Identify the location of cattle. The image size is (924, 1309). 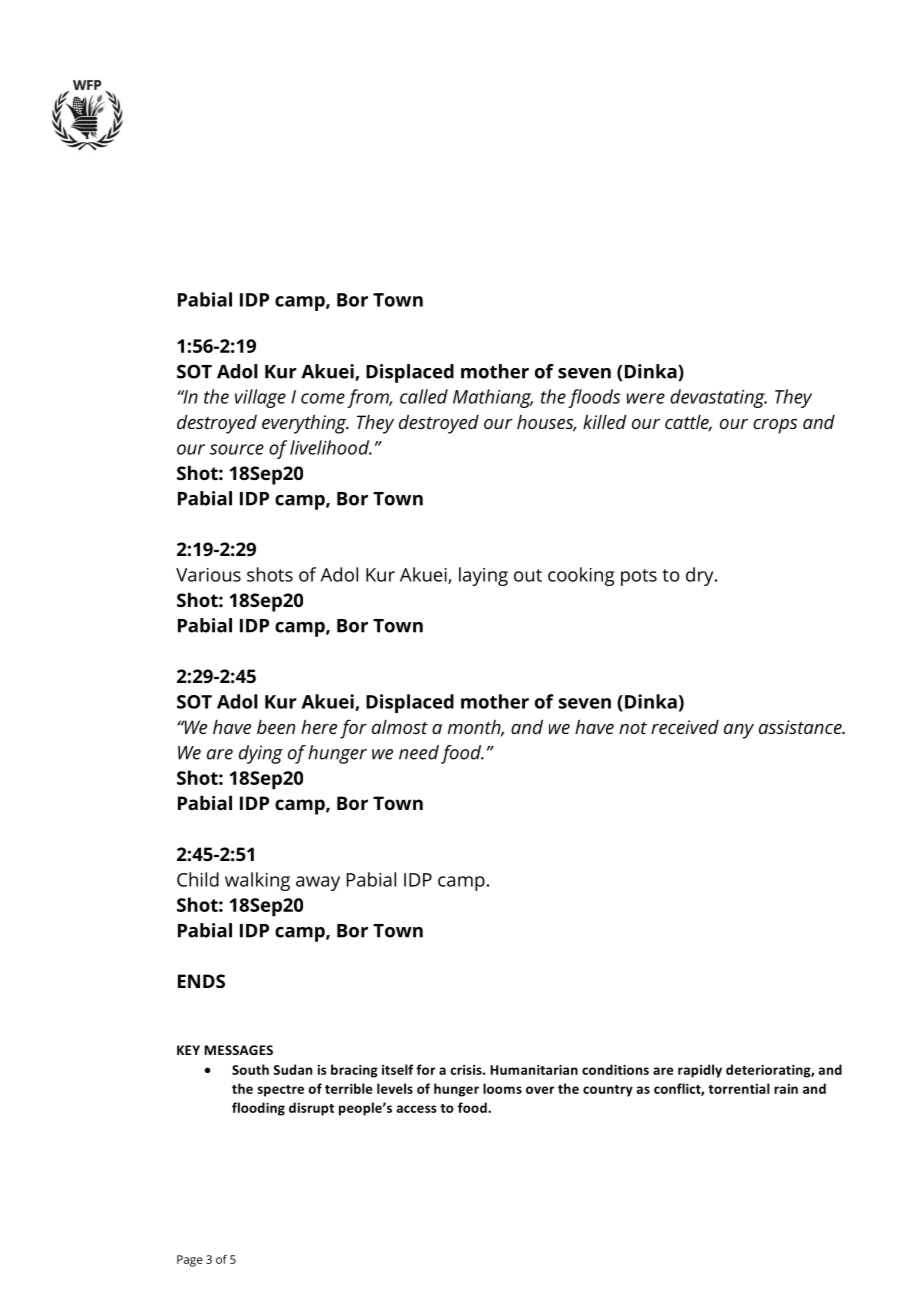
(688, 423).
